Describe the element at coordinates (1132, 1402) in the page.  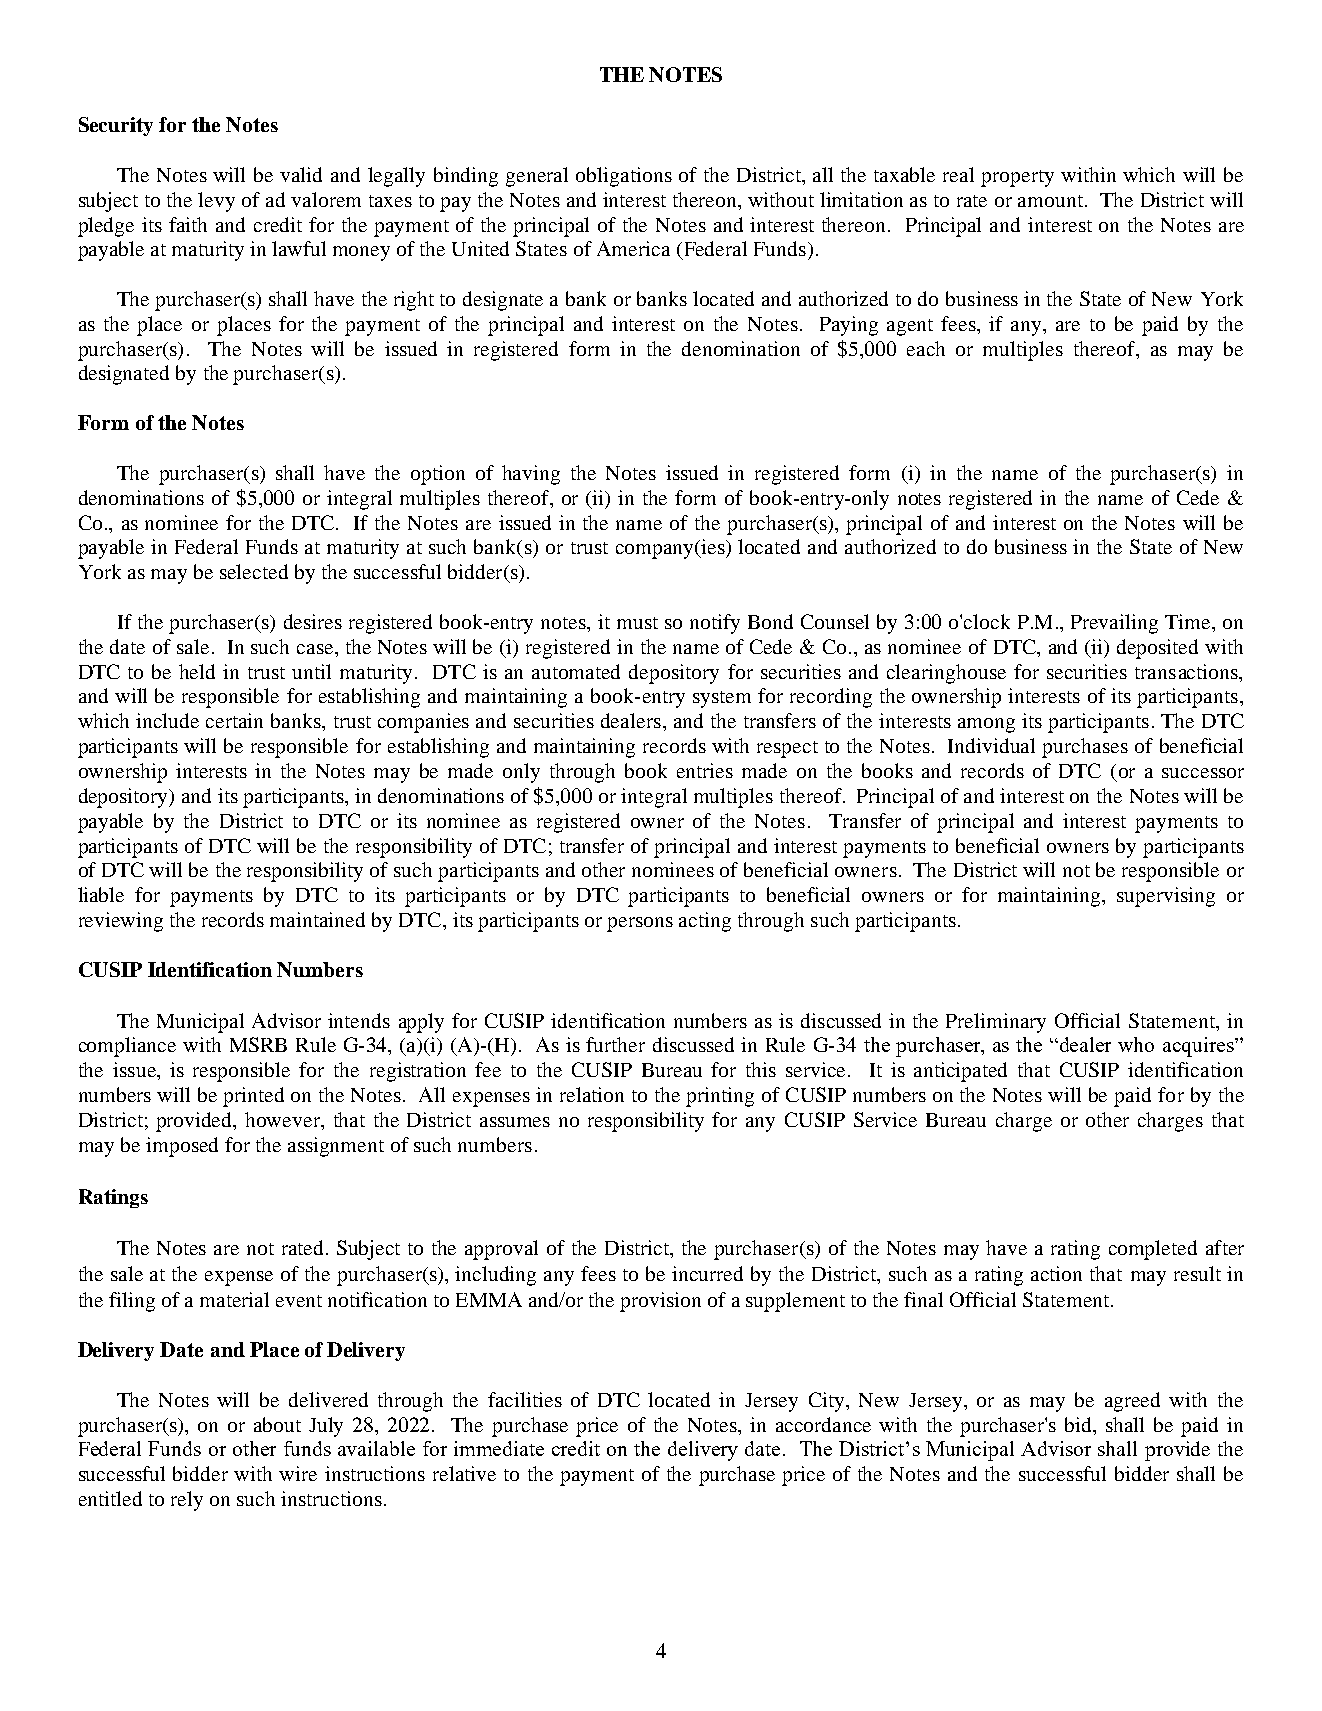
I see `agreed` at that location.
